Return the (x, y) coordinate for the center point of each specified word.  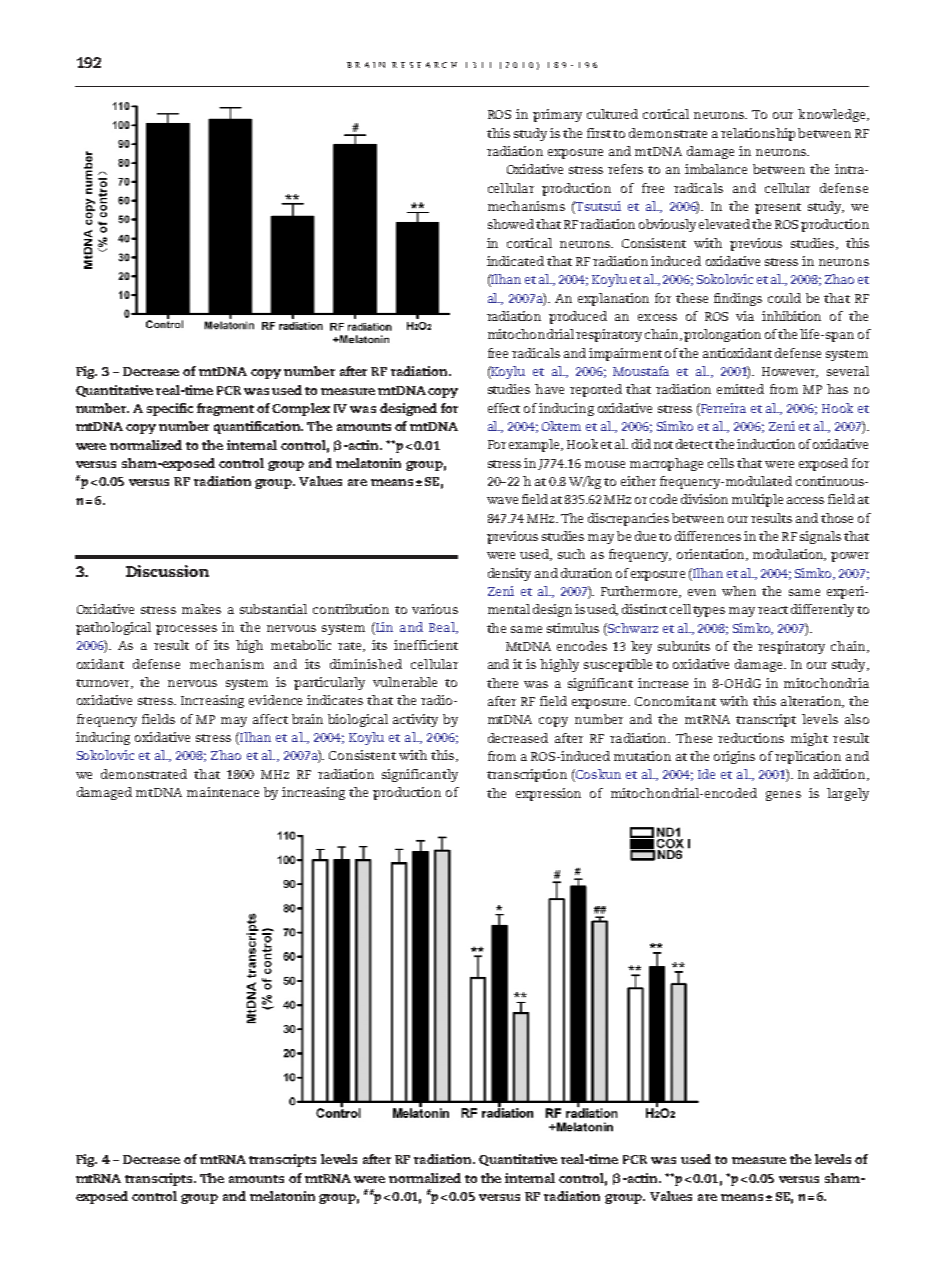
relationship (758, 134)
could (784, 298)
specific (170, 409)
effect (504, 408)
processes (186, 630)
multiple (757, 500)
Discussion (167, 571)
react (773, 610)
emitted (740, 389)
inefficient (426, 645)
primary (557, 115)
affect (270, 719)
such (571, 554)
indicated (515, 261)
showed (511, 224)
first (599, 133)
